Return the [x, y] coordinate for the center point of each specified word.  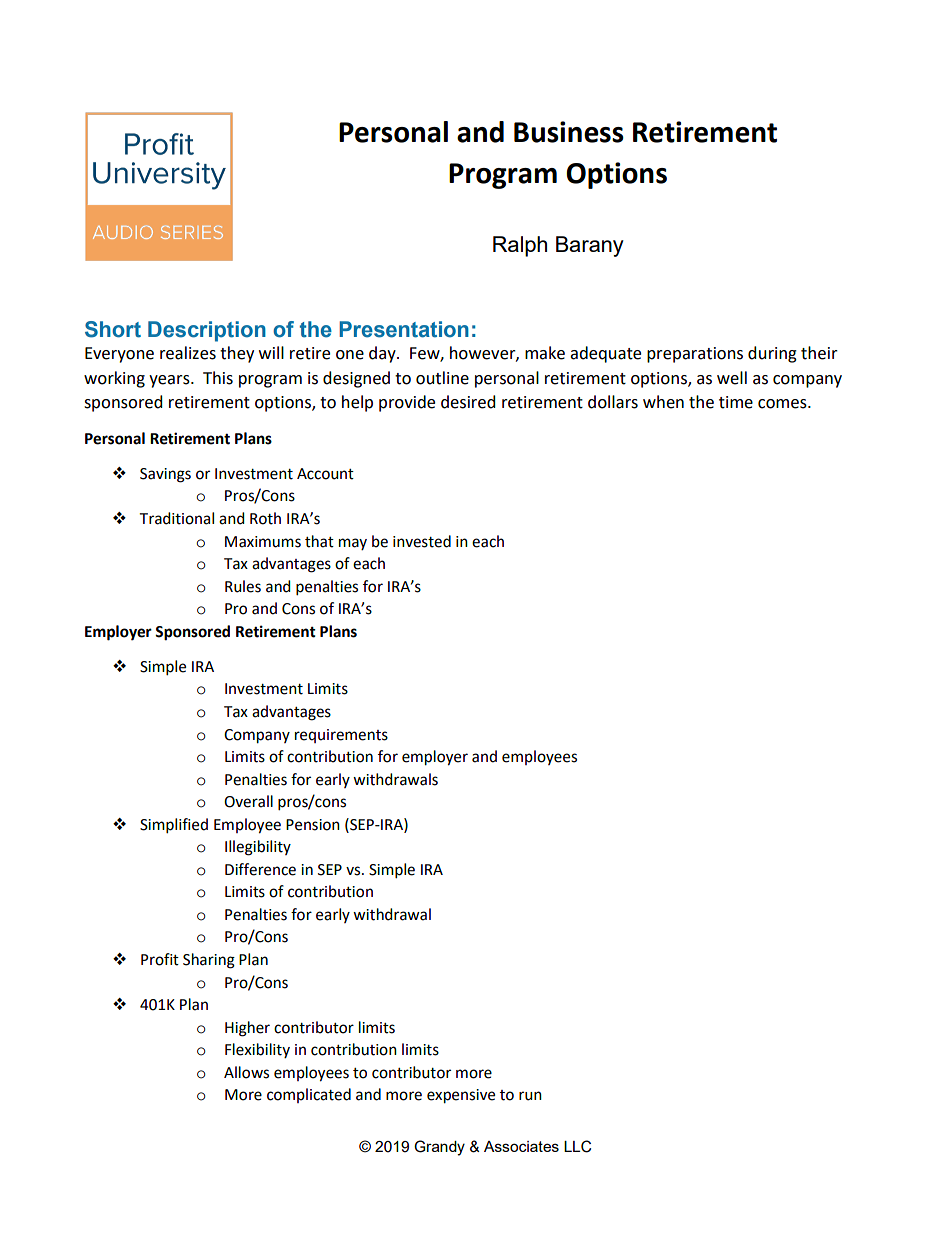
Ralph [520, 246]
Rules [243, 586]
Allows [246, 1072]
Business [569, 132]
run [530, 1096]
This [218, 378]
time [736, 402]
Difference [260, 869]
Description [207, 331]
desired [468, 402]
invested [422, 541]
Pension [313, 825]
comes [783, 404]
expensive [461, 1096]
